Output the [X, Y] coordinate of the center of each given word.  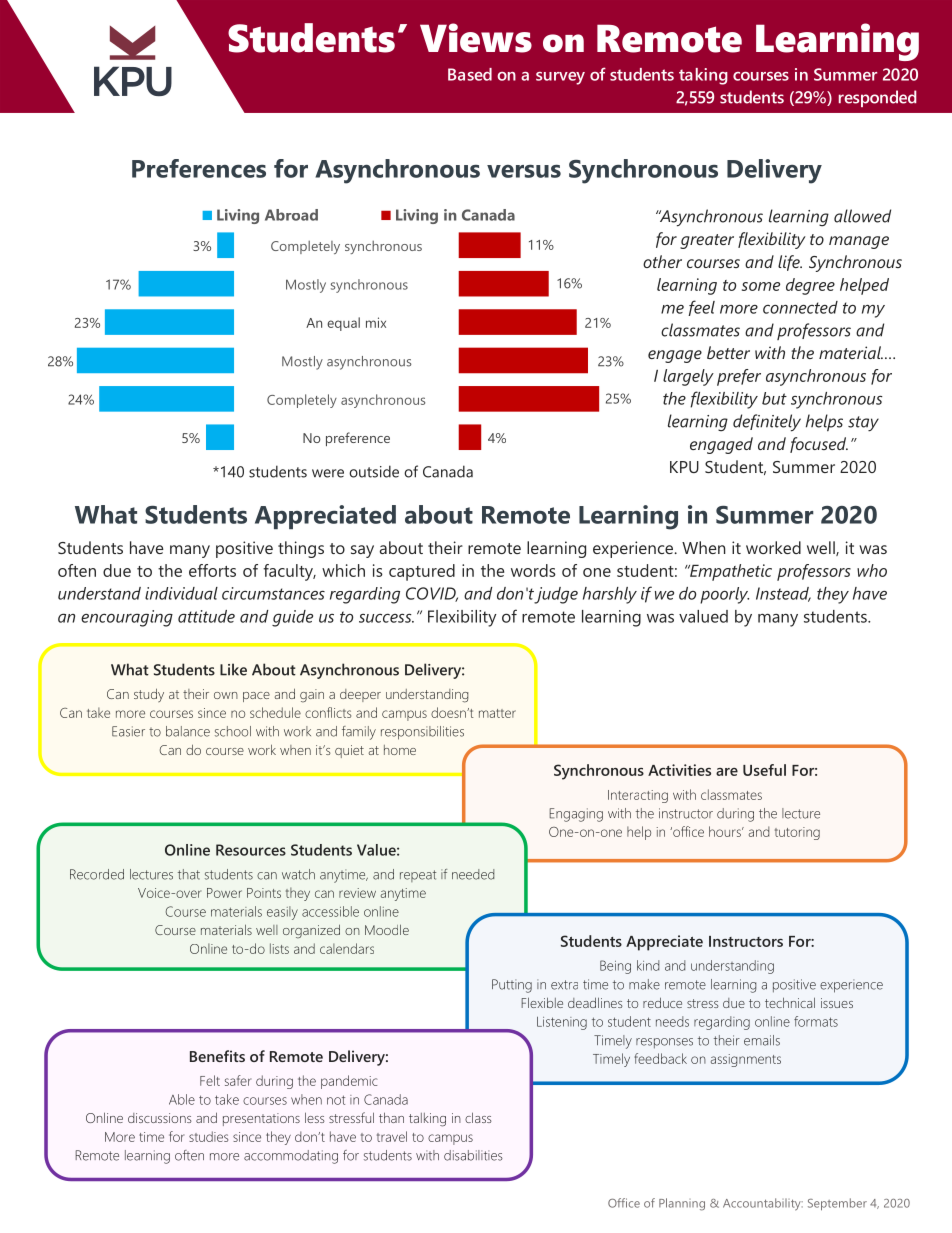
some [761, 286]
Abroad [291, 215]
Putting [512, 986]
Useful [764, 770]
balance [188, 731]
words [533, 570]
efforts [212, 570]
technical [790, 1002]
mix [376, 322]
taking [703, 76]
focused [819, 445]
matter [497, 713]
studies [208, 1136]
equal [343, 324]
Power [224, 893]
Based [470, 74]
